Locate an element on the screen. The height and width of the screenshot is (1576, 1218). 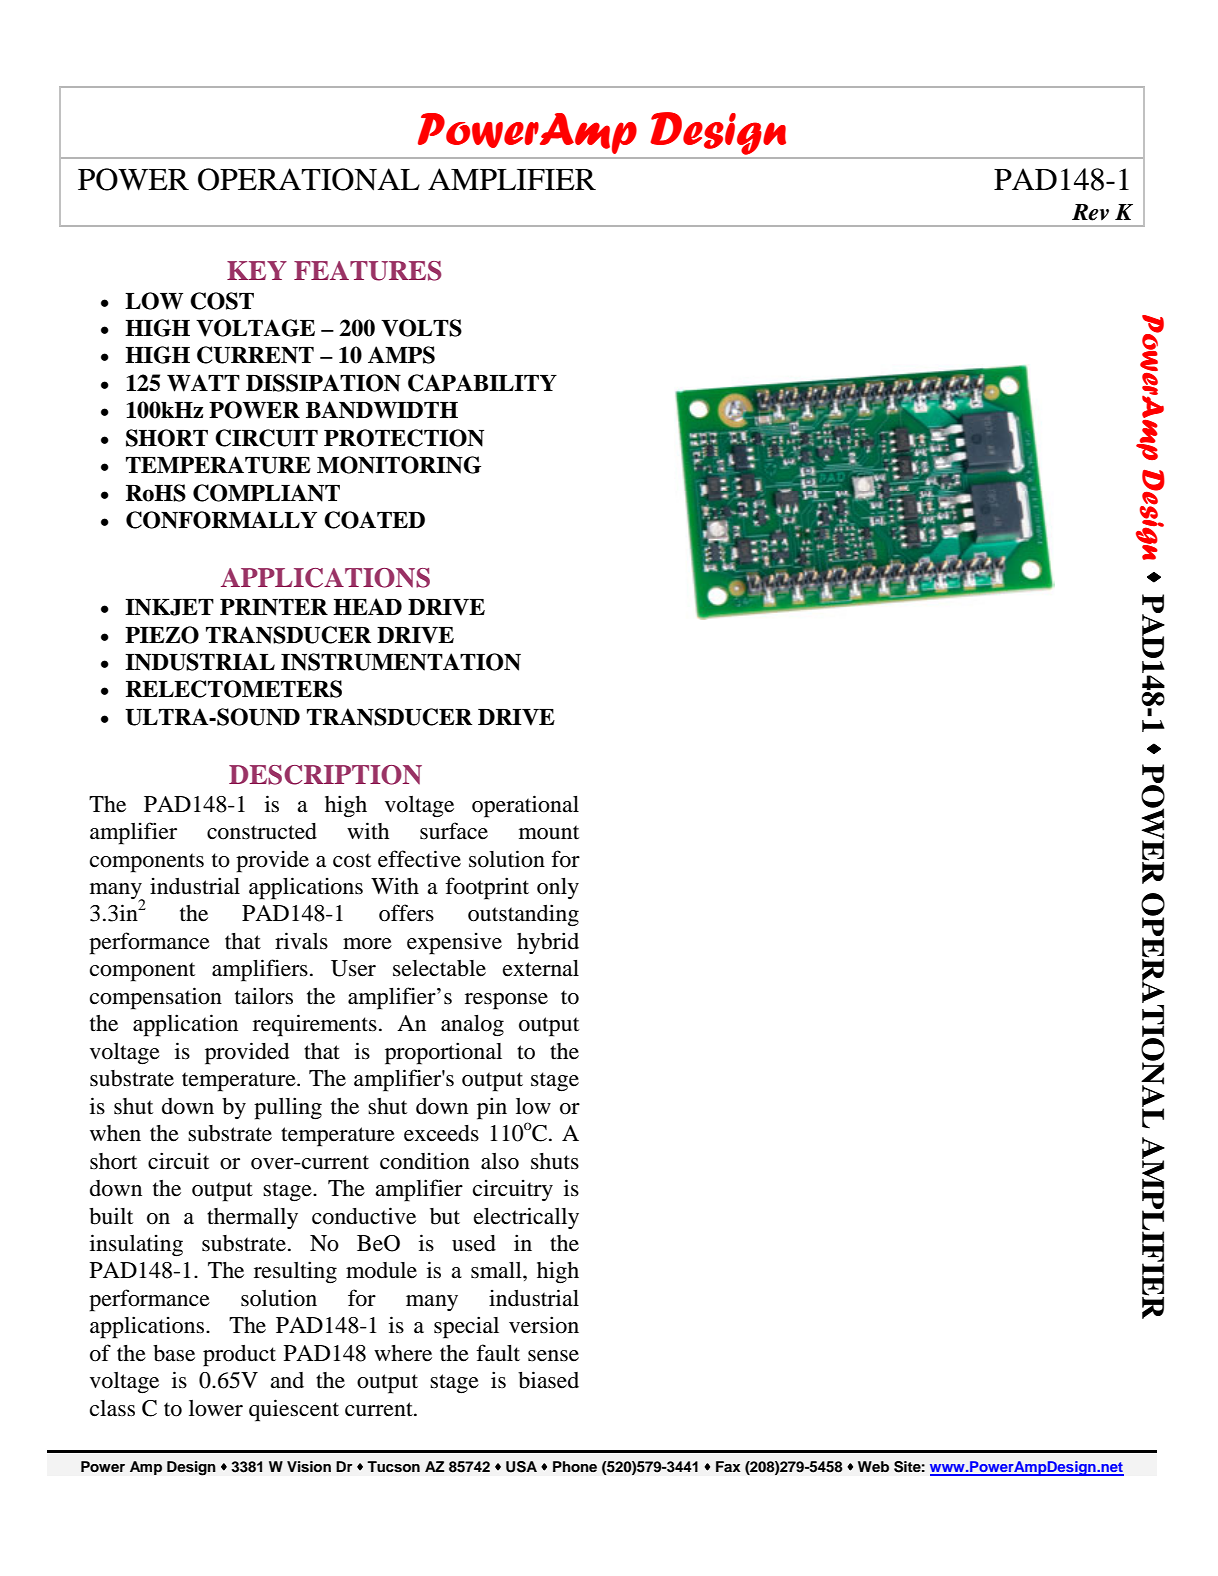
KEY is located at coordinates (257, 270).
